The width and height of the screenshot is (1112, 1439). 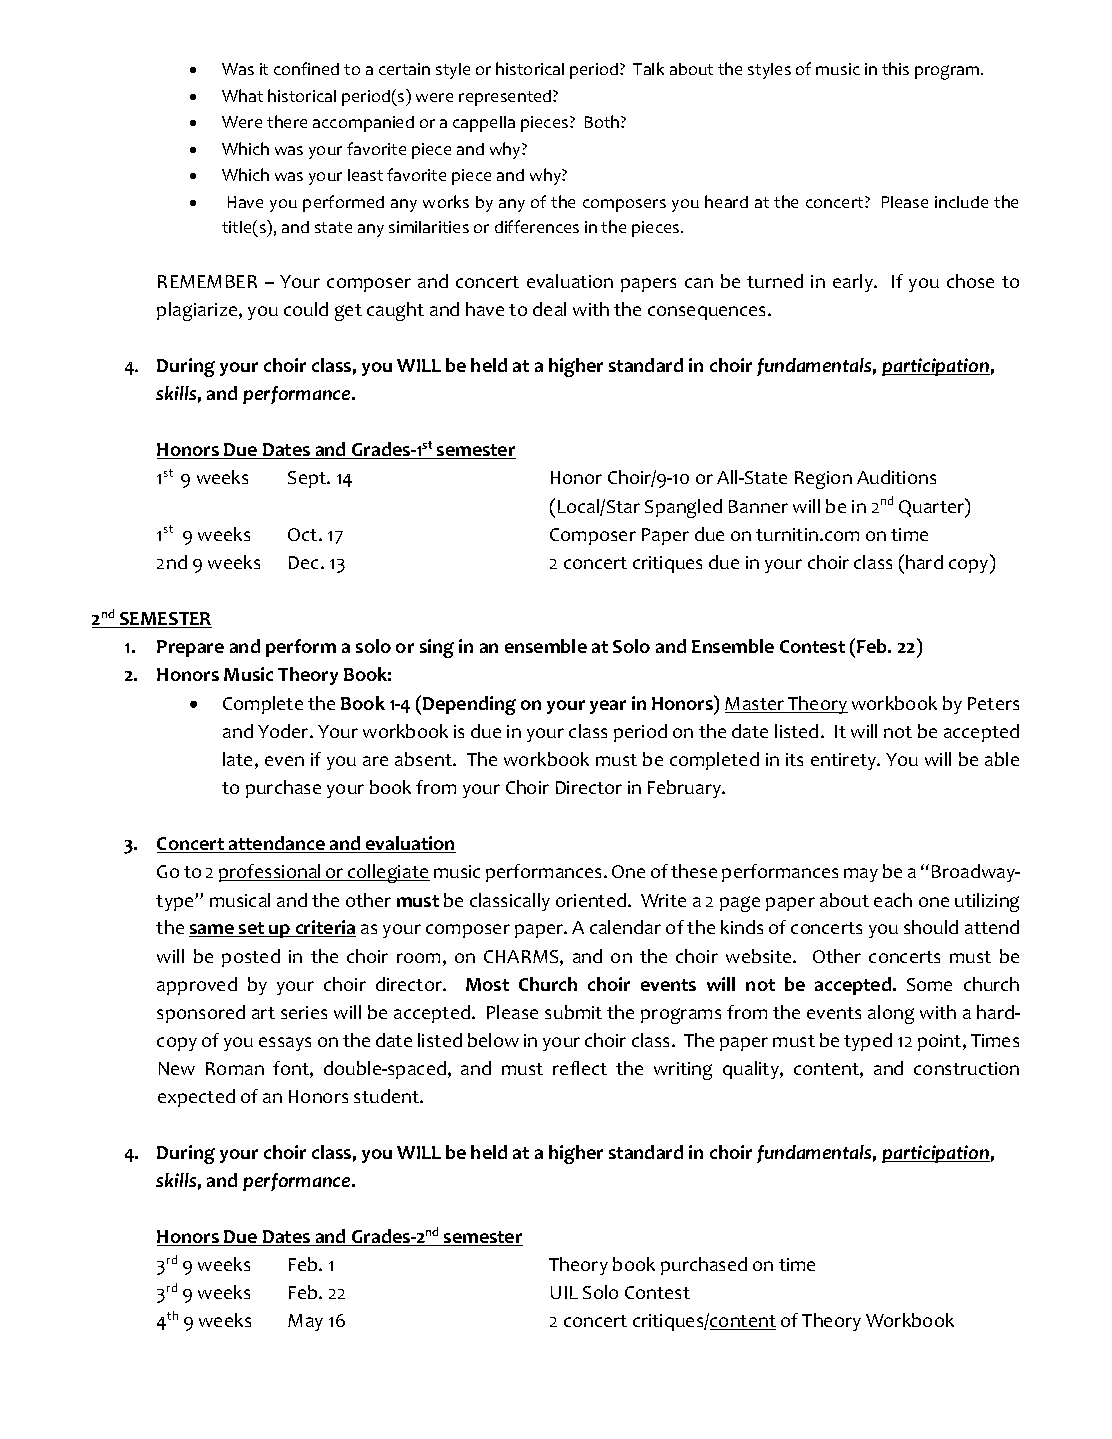 What do you see at coordinates (271, 873) in the screenshot?
I see `professional` at bounding box center [271, 873].
